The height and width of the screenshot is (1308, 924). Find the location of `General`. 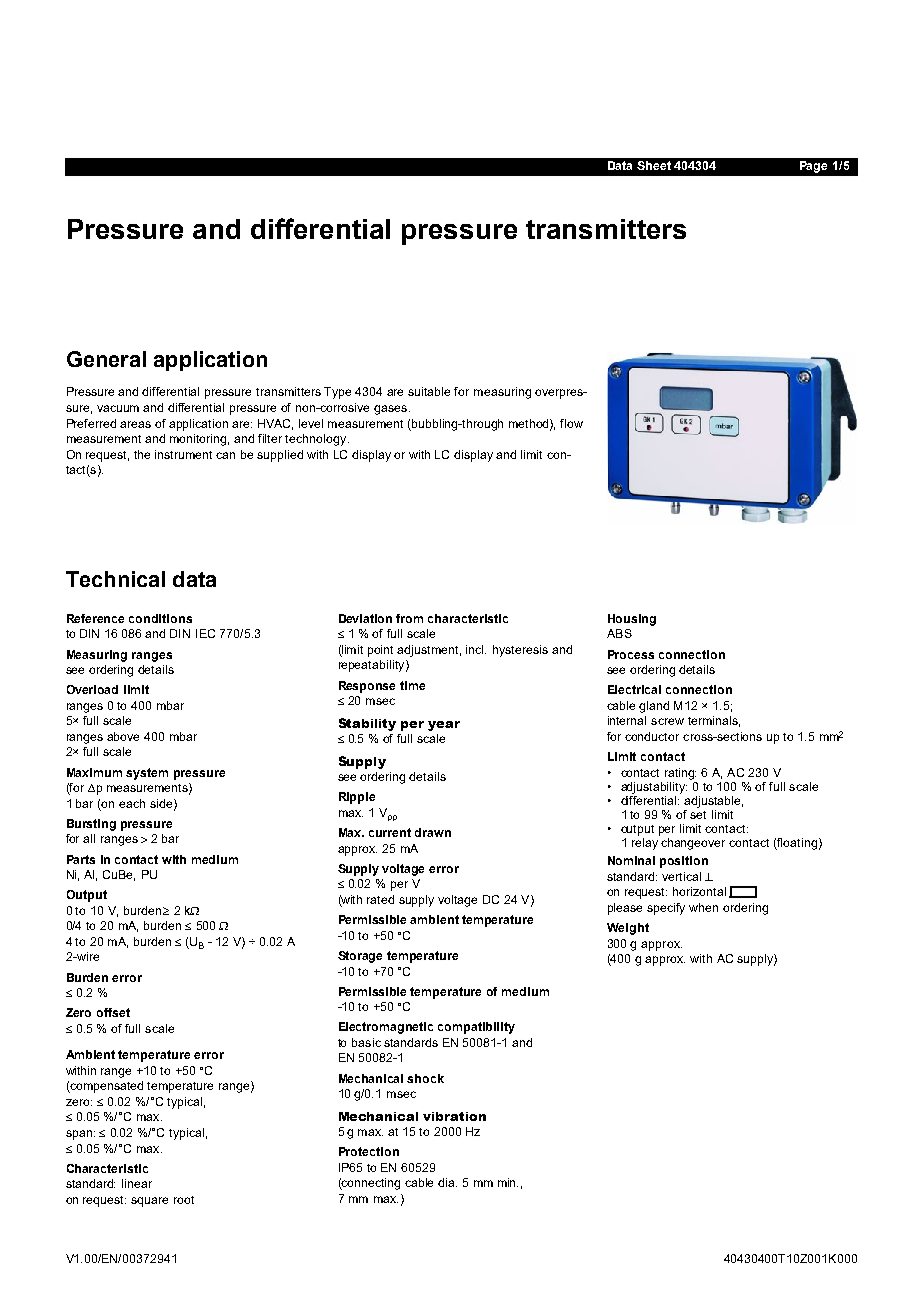

General is located at coordinates (106, 359).
